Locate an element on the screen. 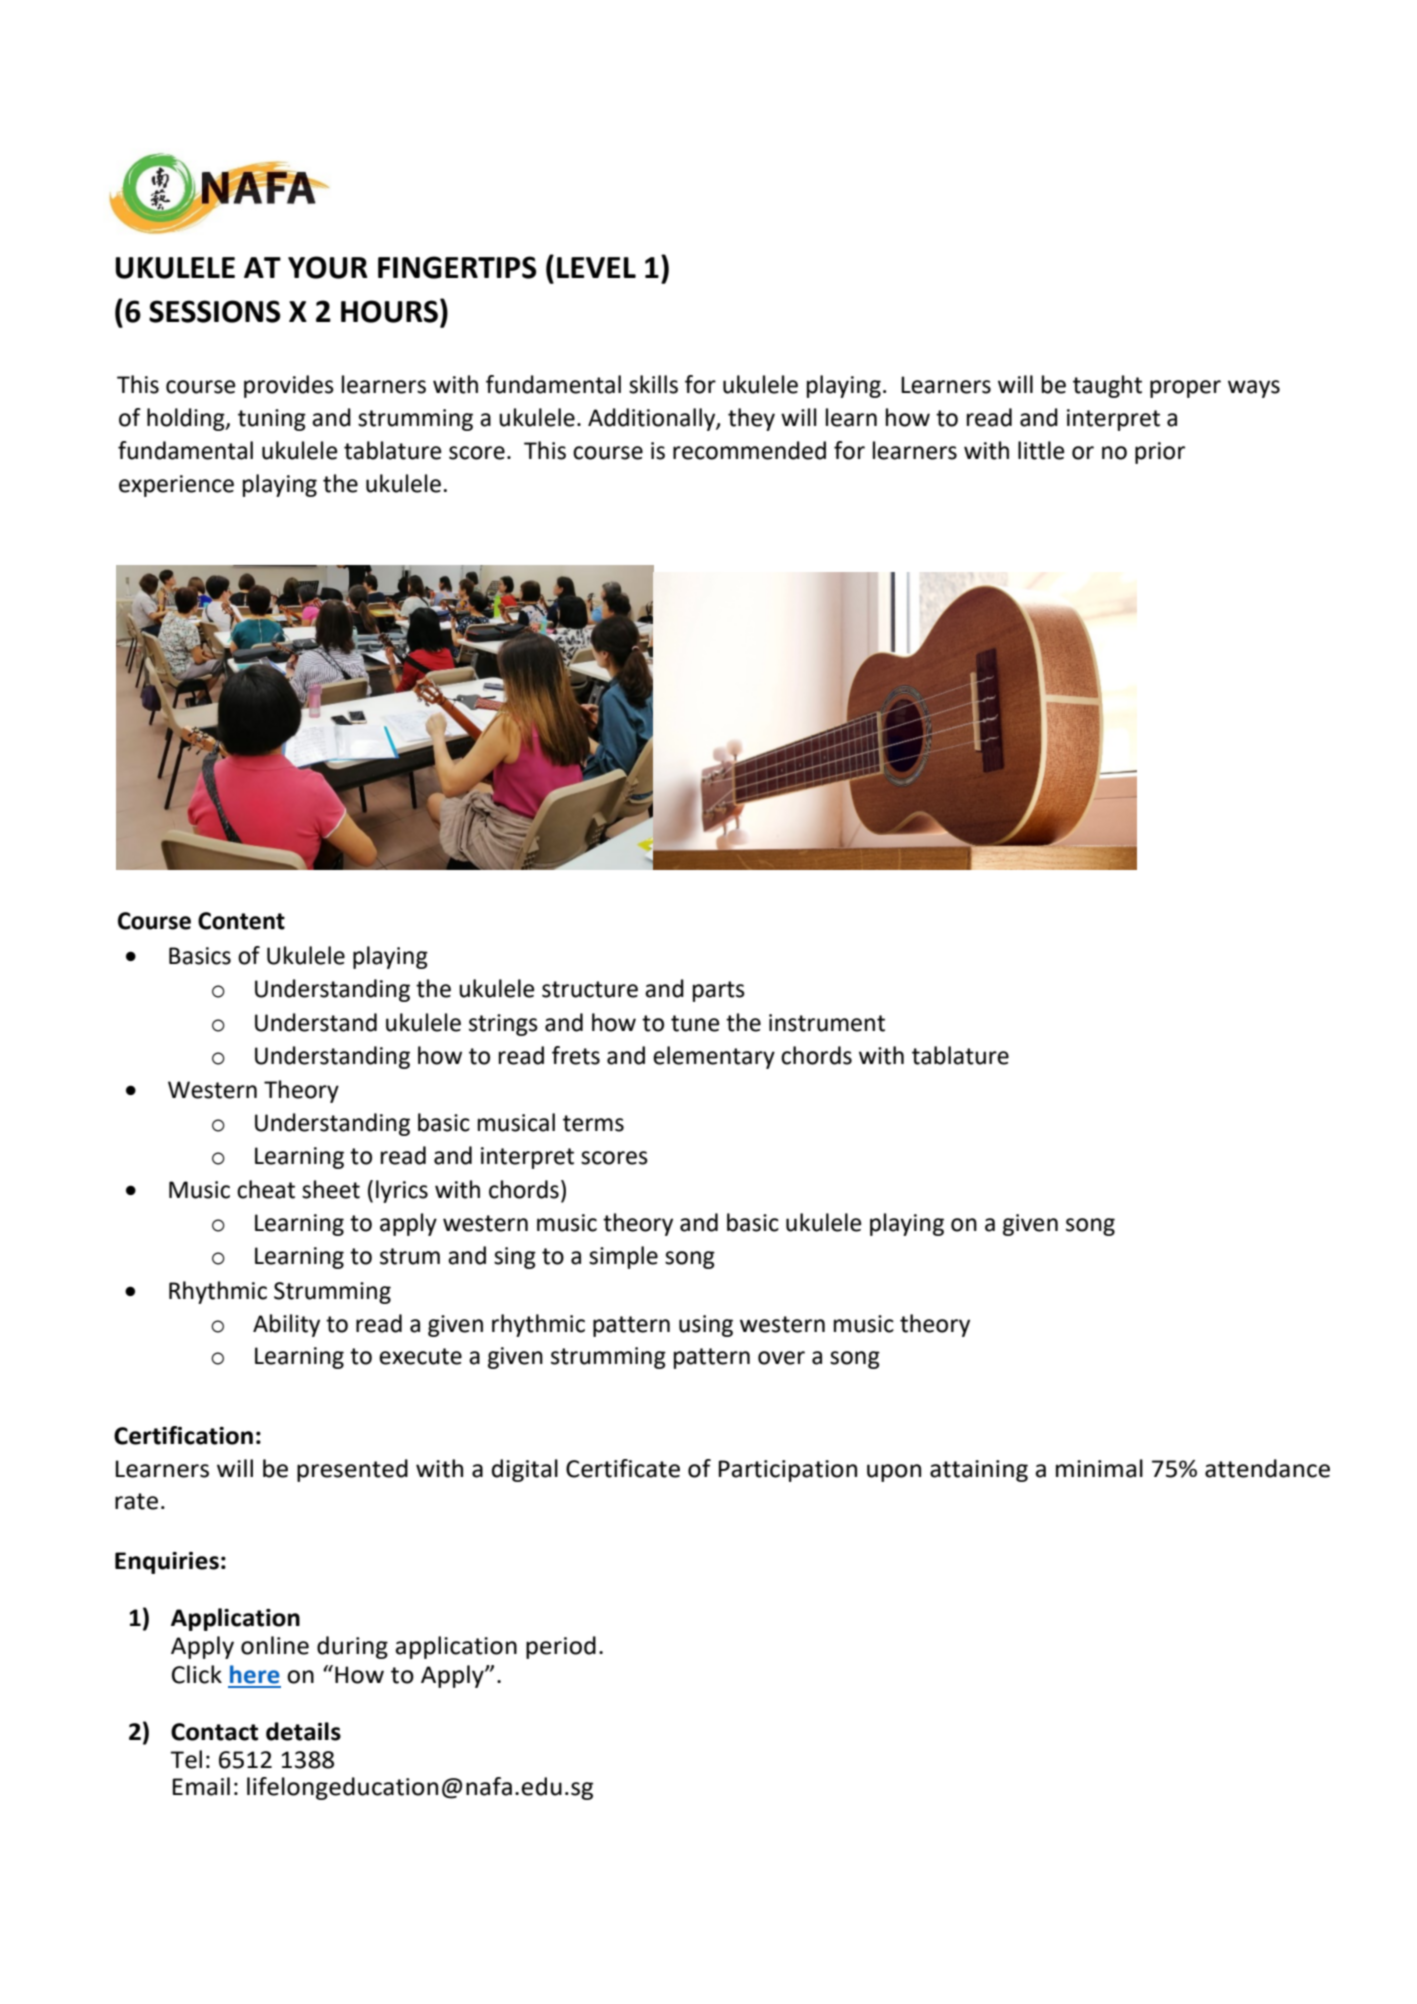 This screenshot has height=2004, width=1417. attendance is located at coordinates (1267, 1468).
